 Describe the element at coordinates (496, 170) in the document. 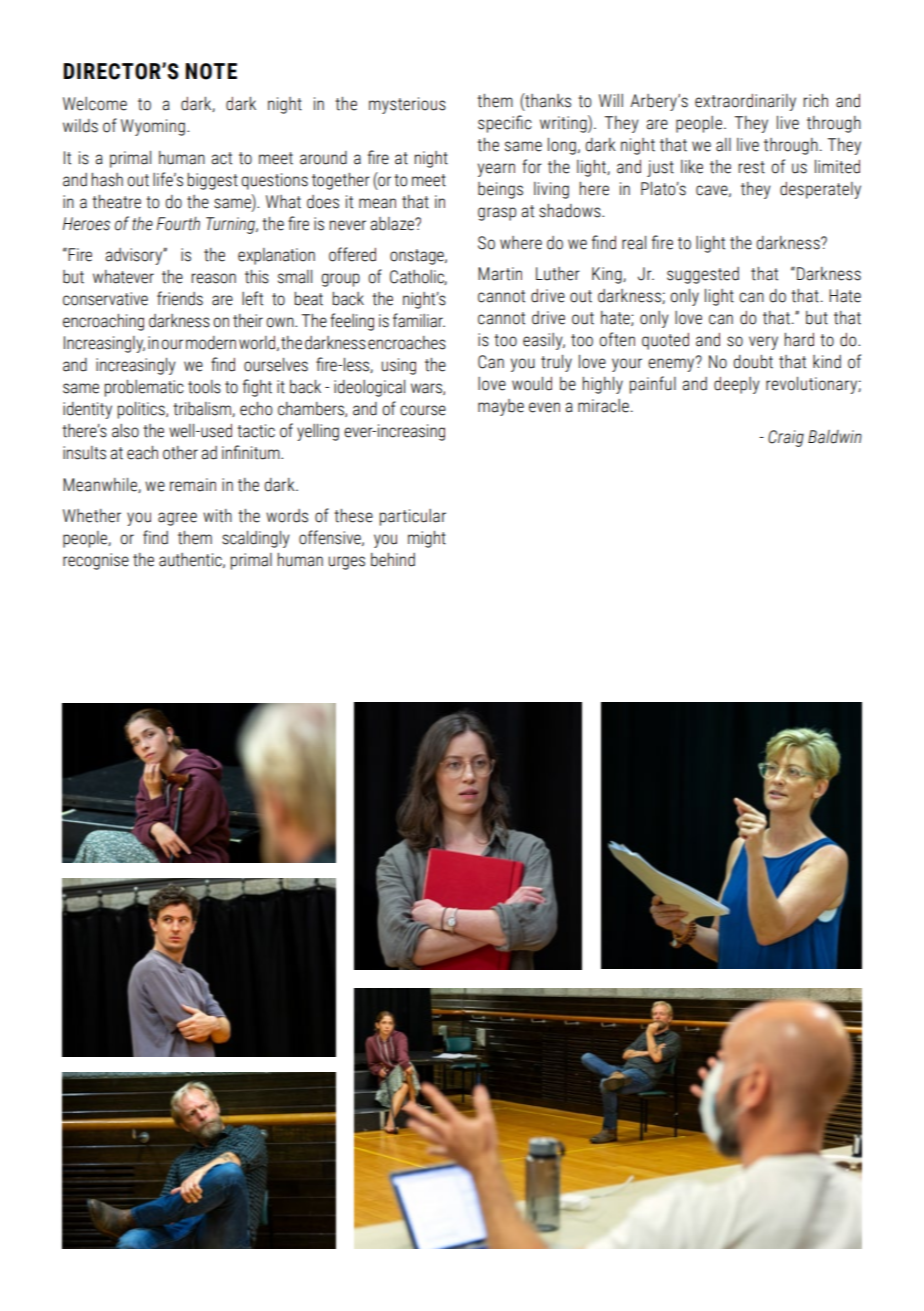

I see `yearn` at that location.
